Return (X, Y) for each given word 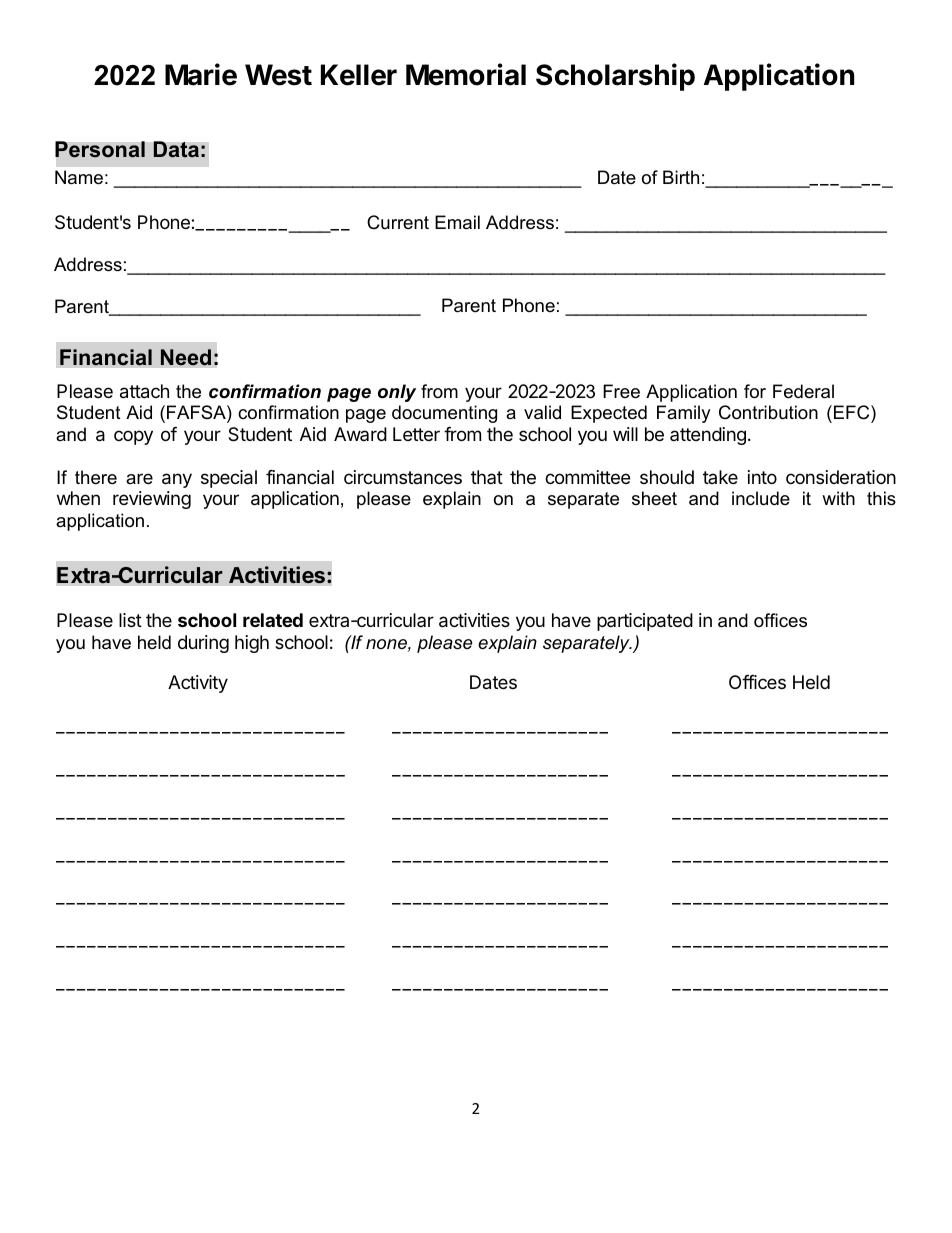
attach (144, 391)
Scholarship (615, 77)
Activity (198, 684)
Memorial (466, 74)
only (397, 393)
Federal (803, 391)
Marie (201, 74)
